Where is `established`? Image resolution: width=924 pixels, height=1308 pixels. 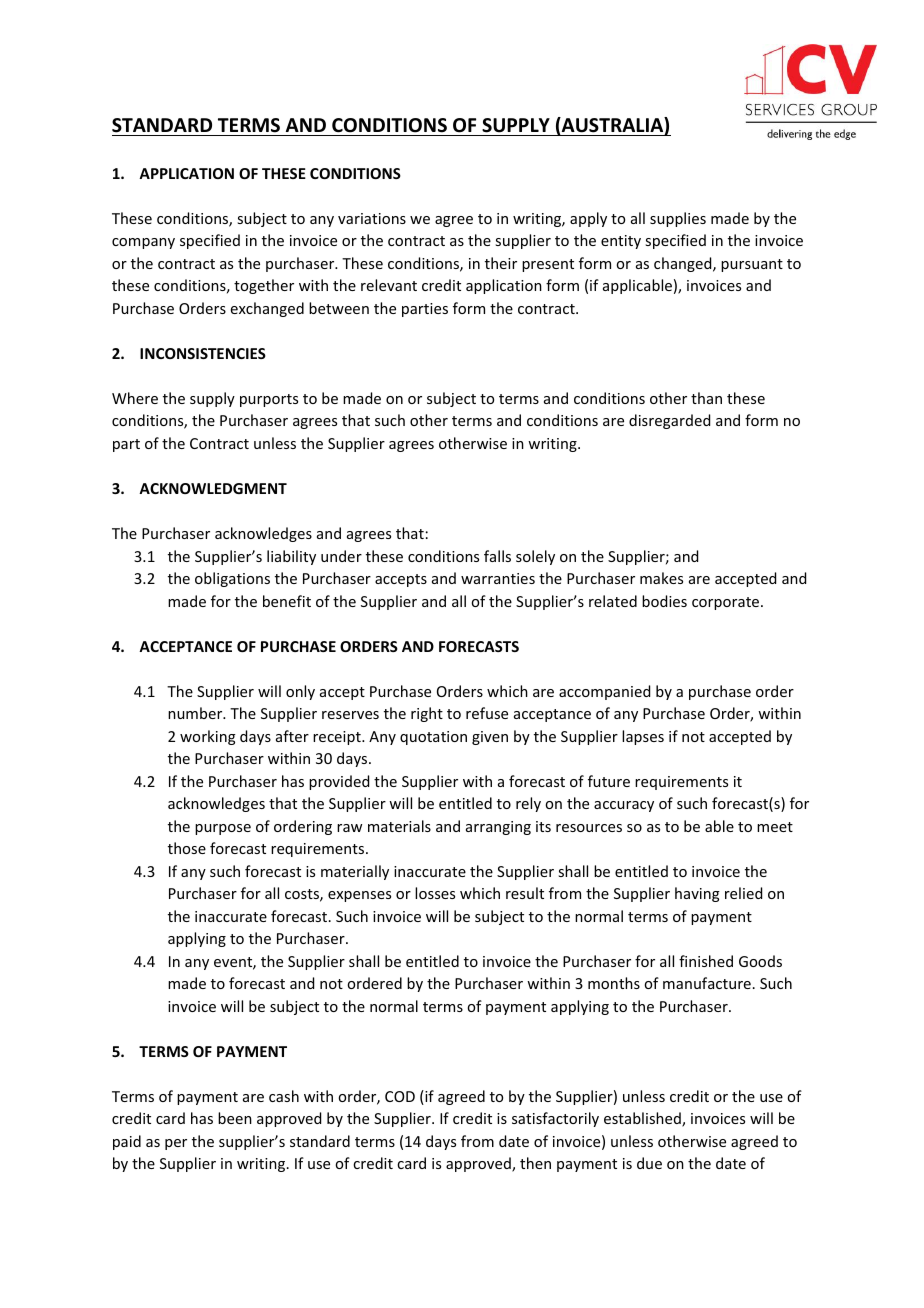
established is located at coordinates (643, 1119).
